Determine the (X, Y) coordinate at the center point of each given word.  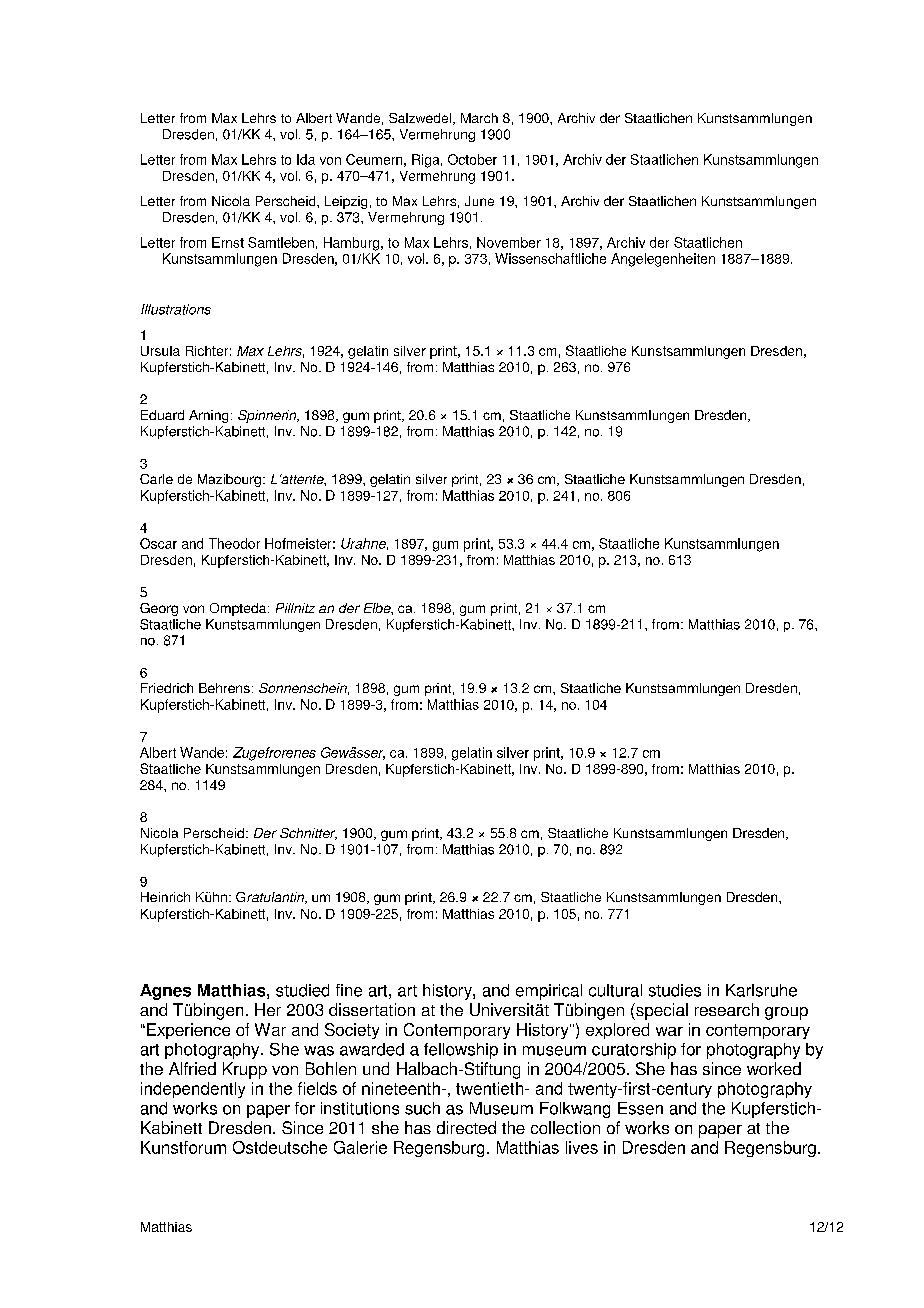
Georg (159, 609)
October (472, 159)
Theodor (234, 543)
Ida (306, 159)
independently (193, 1090)
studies (675, 990)
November (509, 242)
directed (466, 1127)
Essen (640, 1108)
